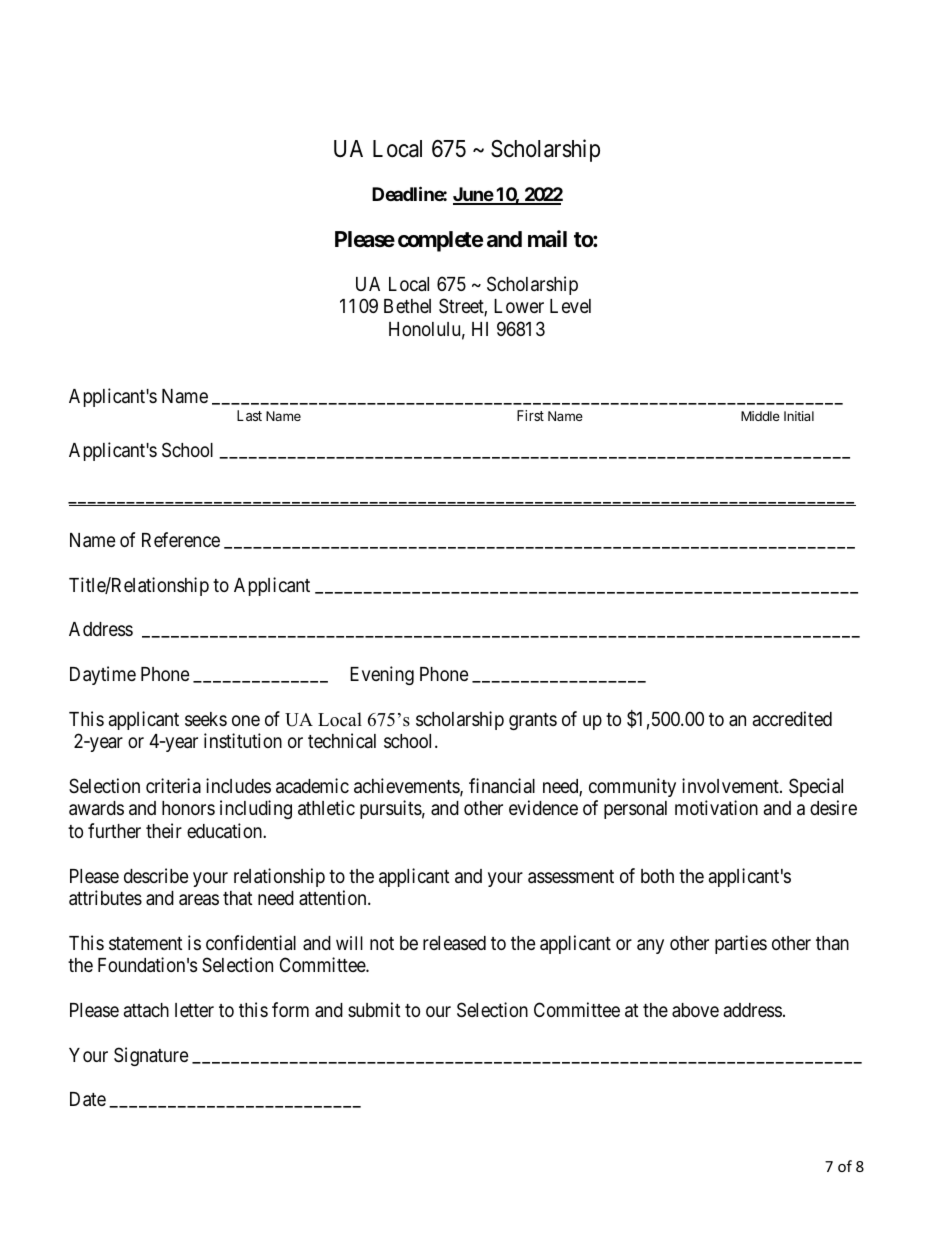 Image resolution: width=952 pixels, height=1233 pixels. I want to click on submit, so click(374, 1009).
